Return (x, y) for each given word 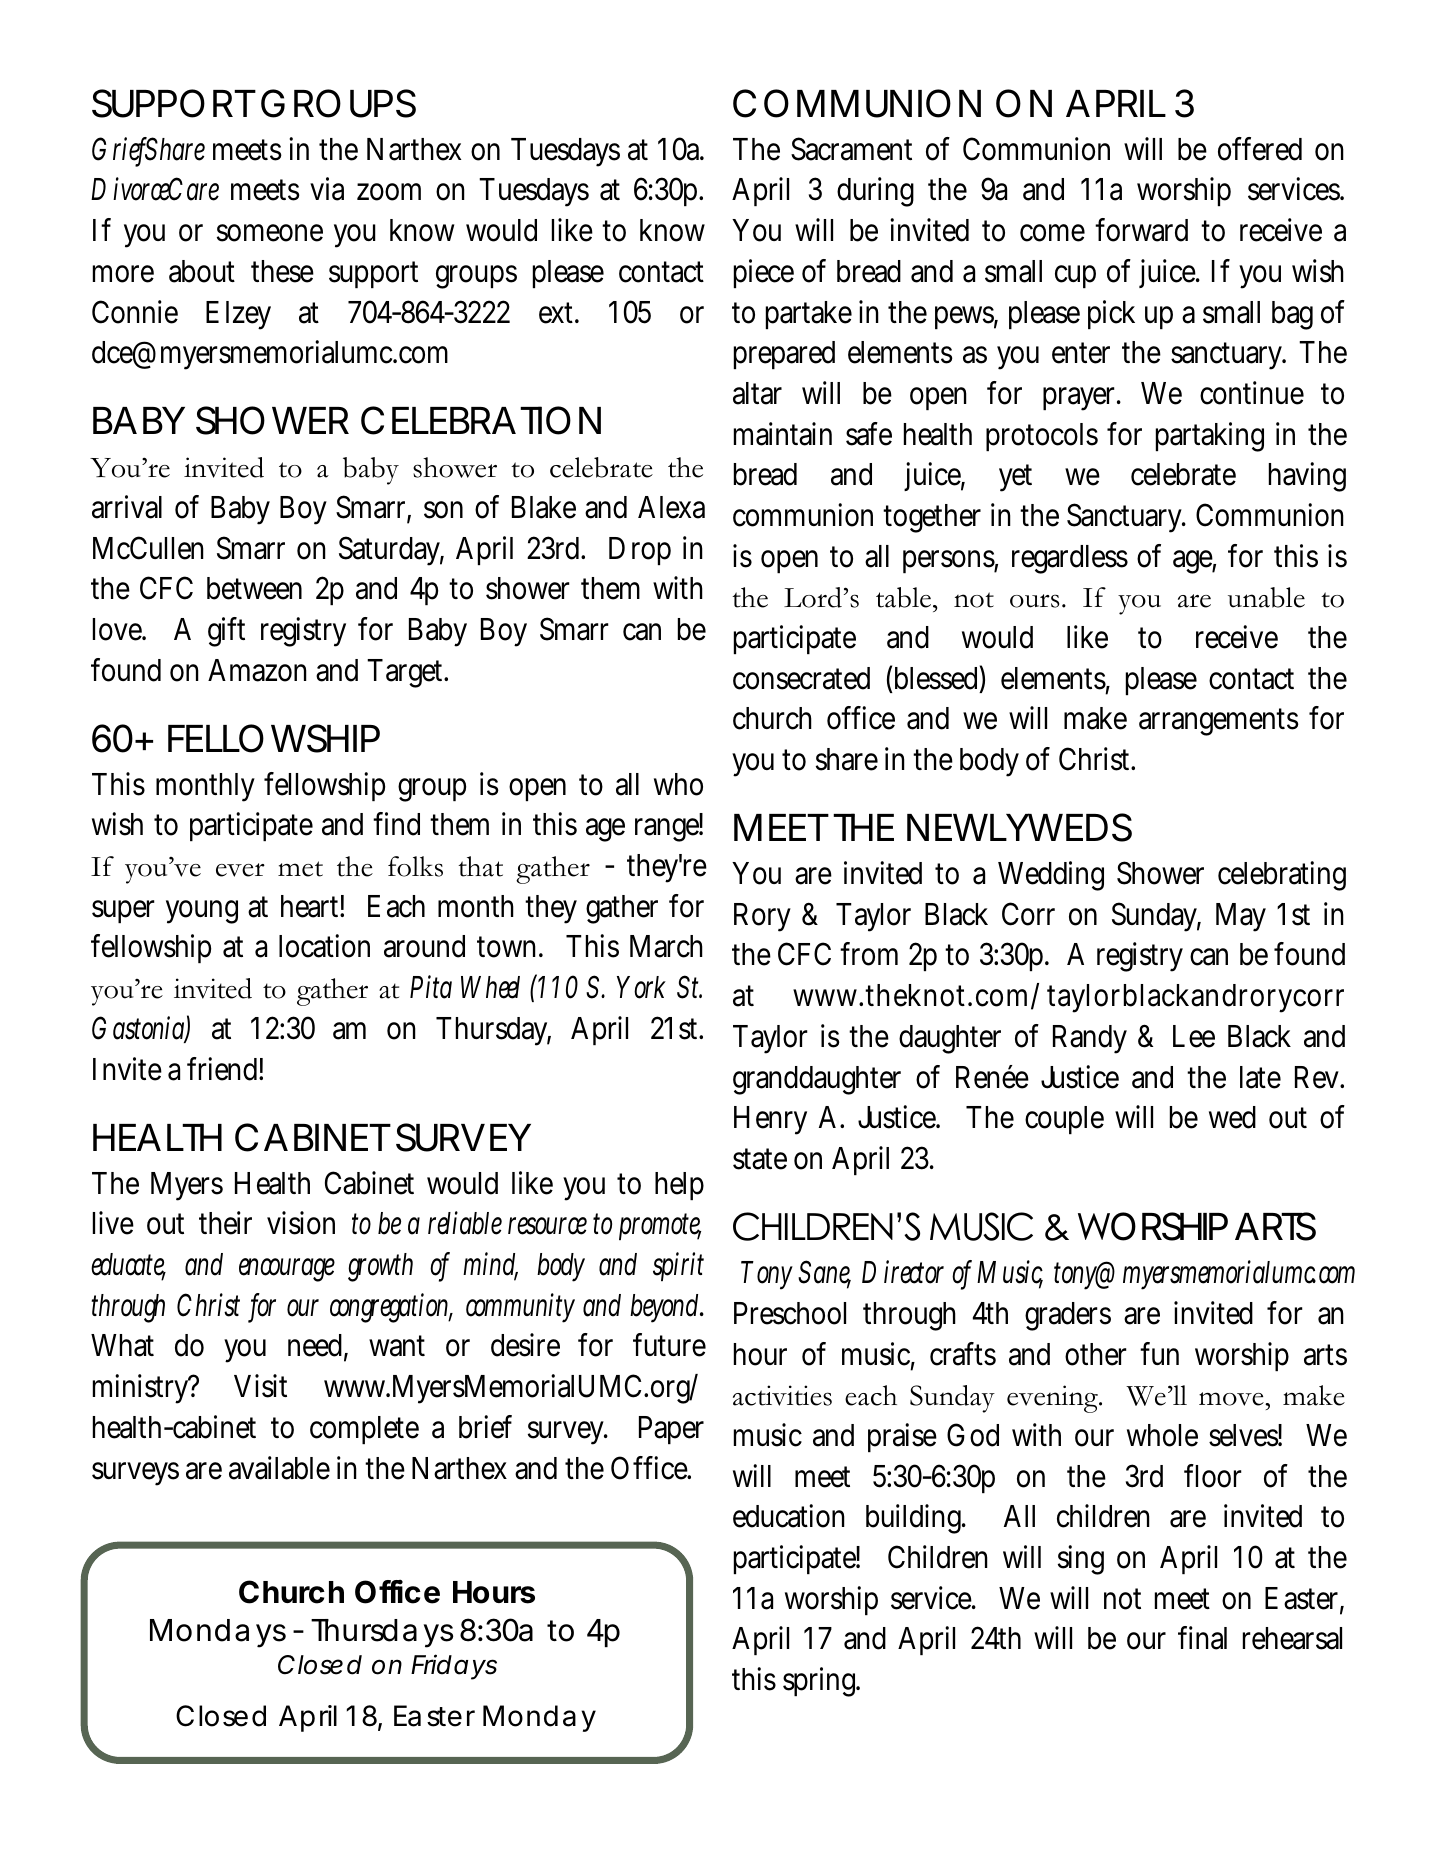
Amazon (257, 670)
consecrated (801, 678)
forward (1141, 230)
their (225, 1223)
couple (1064, 1120)
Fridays (454, 1667)
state (760, 1159)
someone (270, 233)
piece (764, 273)
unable (1266, 597)
